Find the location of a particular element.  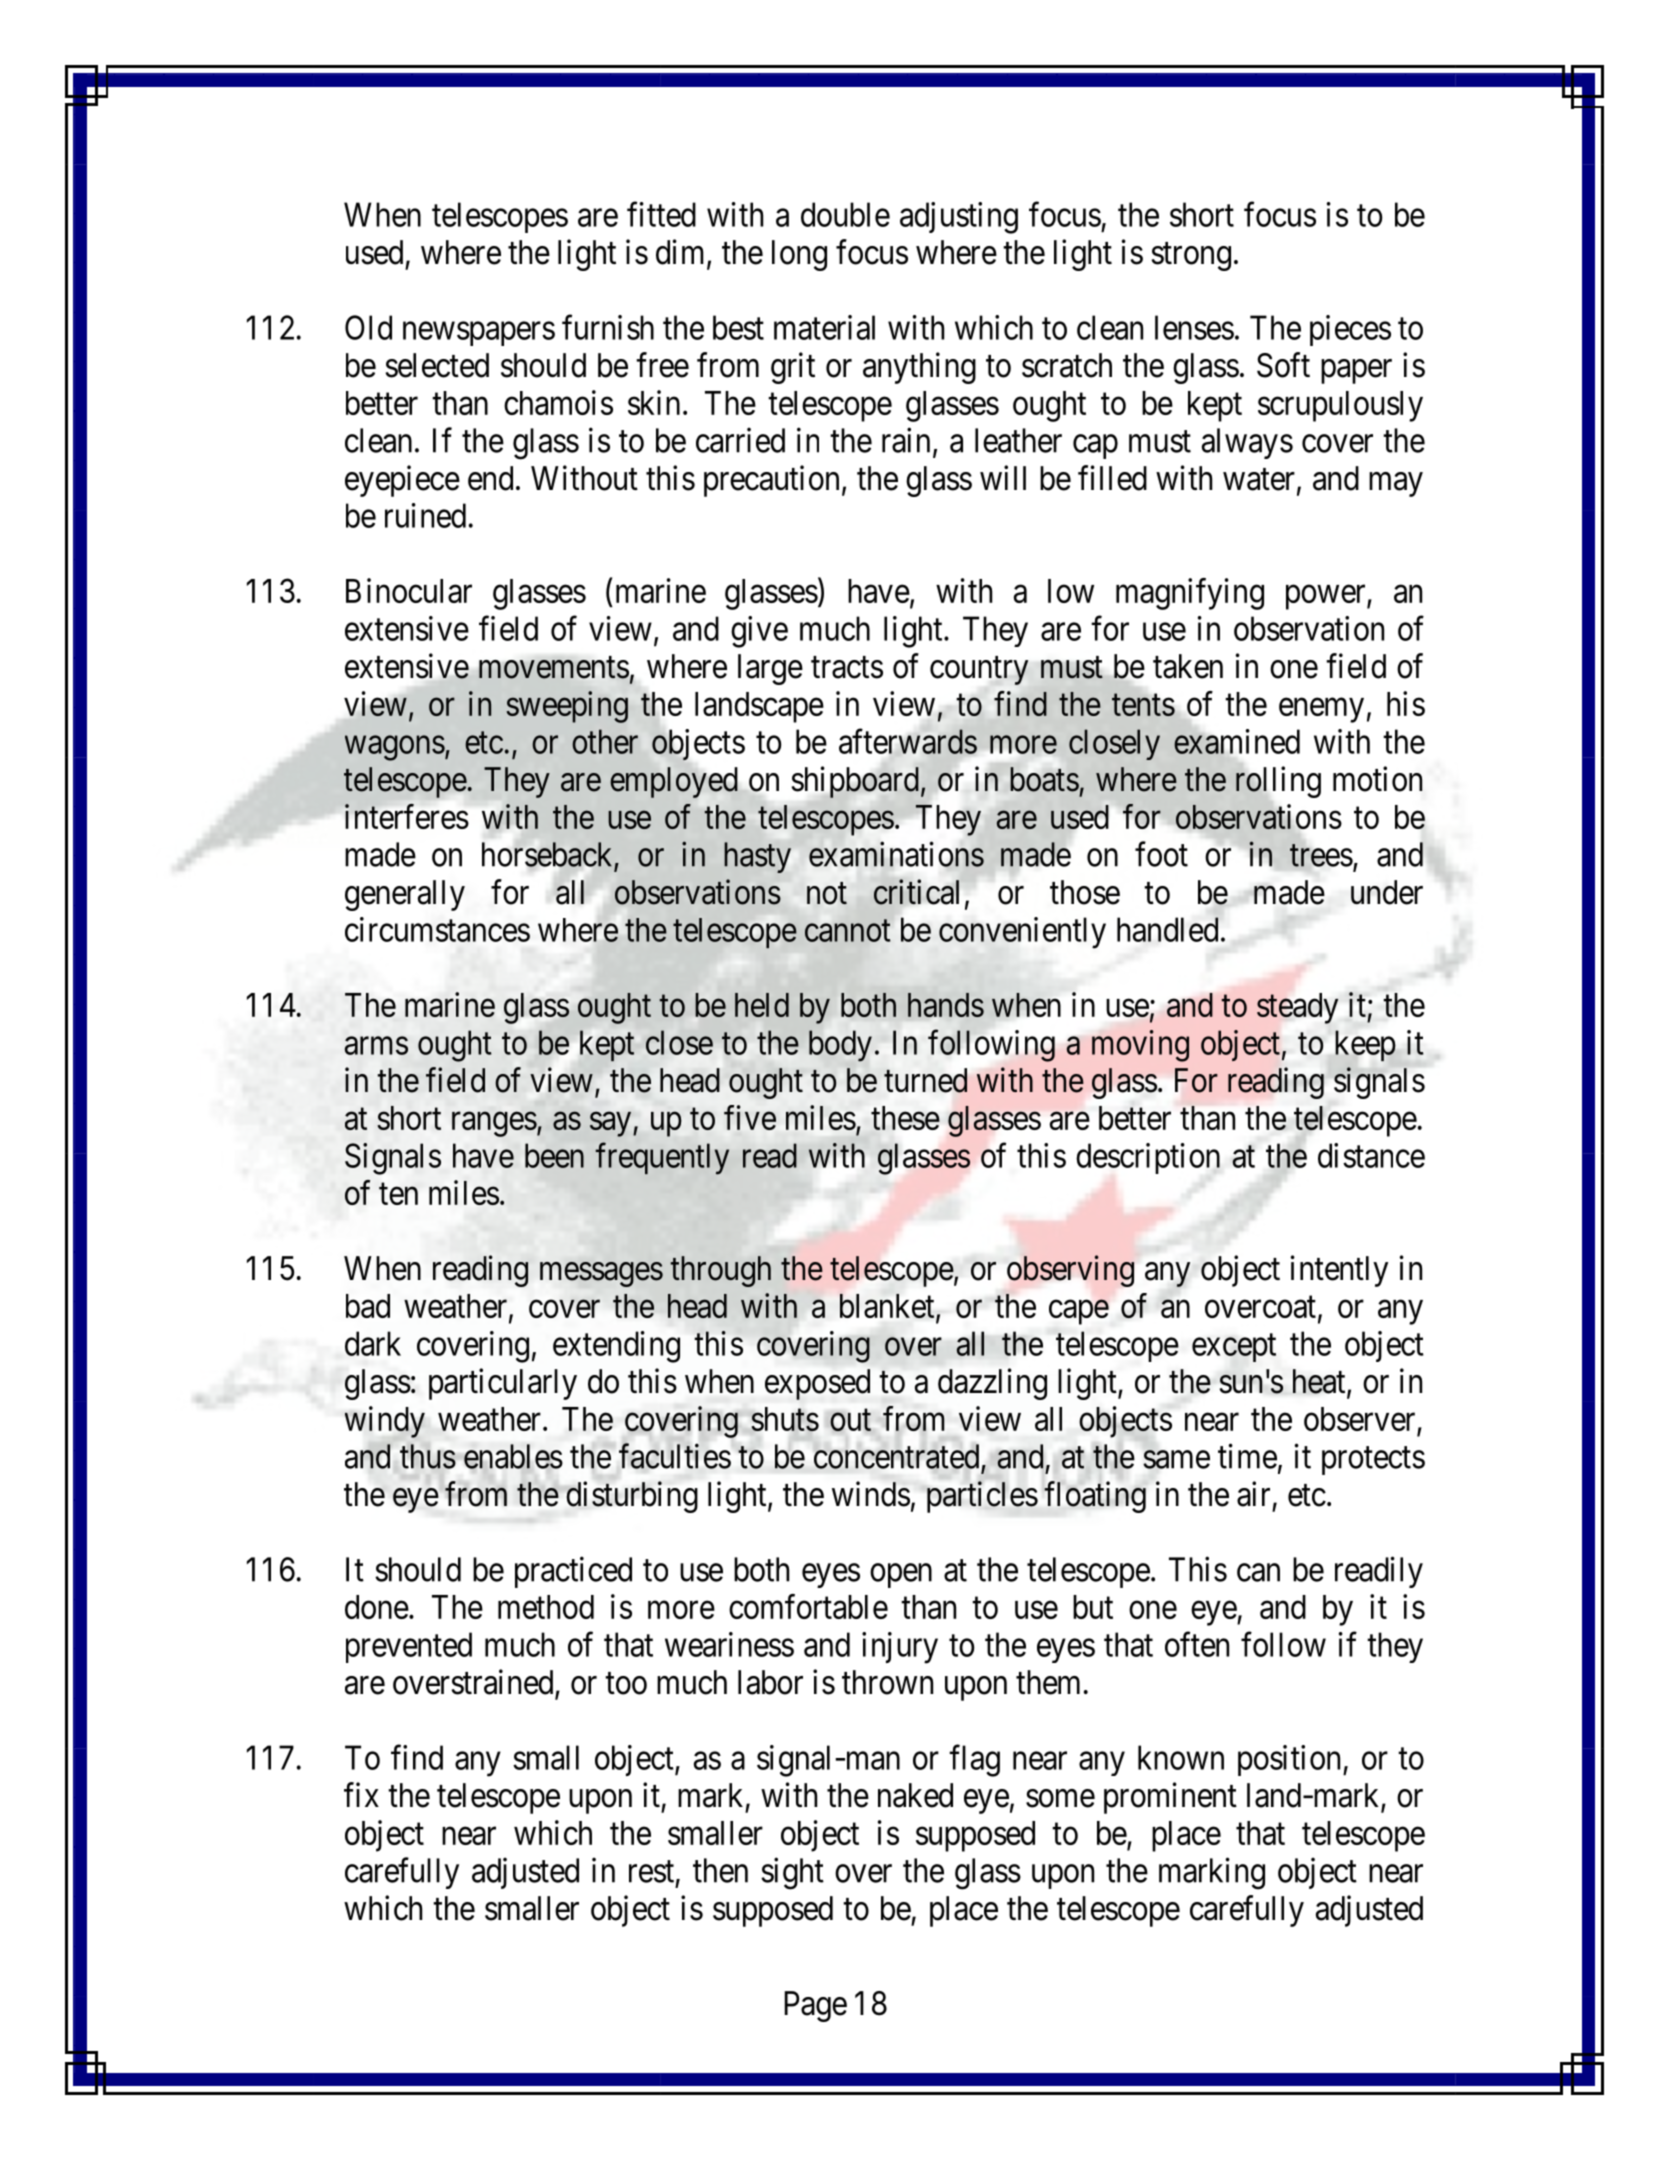

open is located at coordinates (901, 1576).
